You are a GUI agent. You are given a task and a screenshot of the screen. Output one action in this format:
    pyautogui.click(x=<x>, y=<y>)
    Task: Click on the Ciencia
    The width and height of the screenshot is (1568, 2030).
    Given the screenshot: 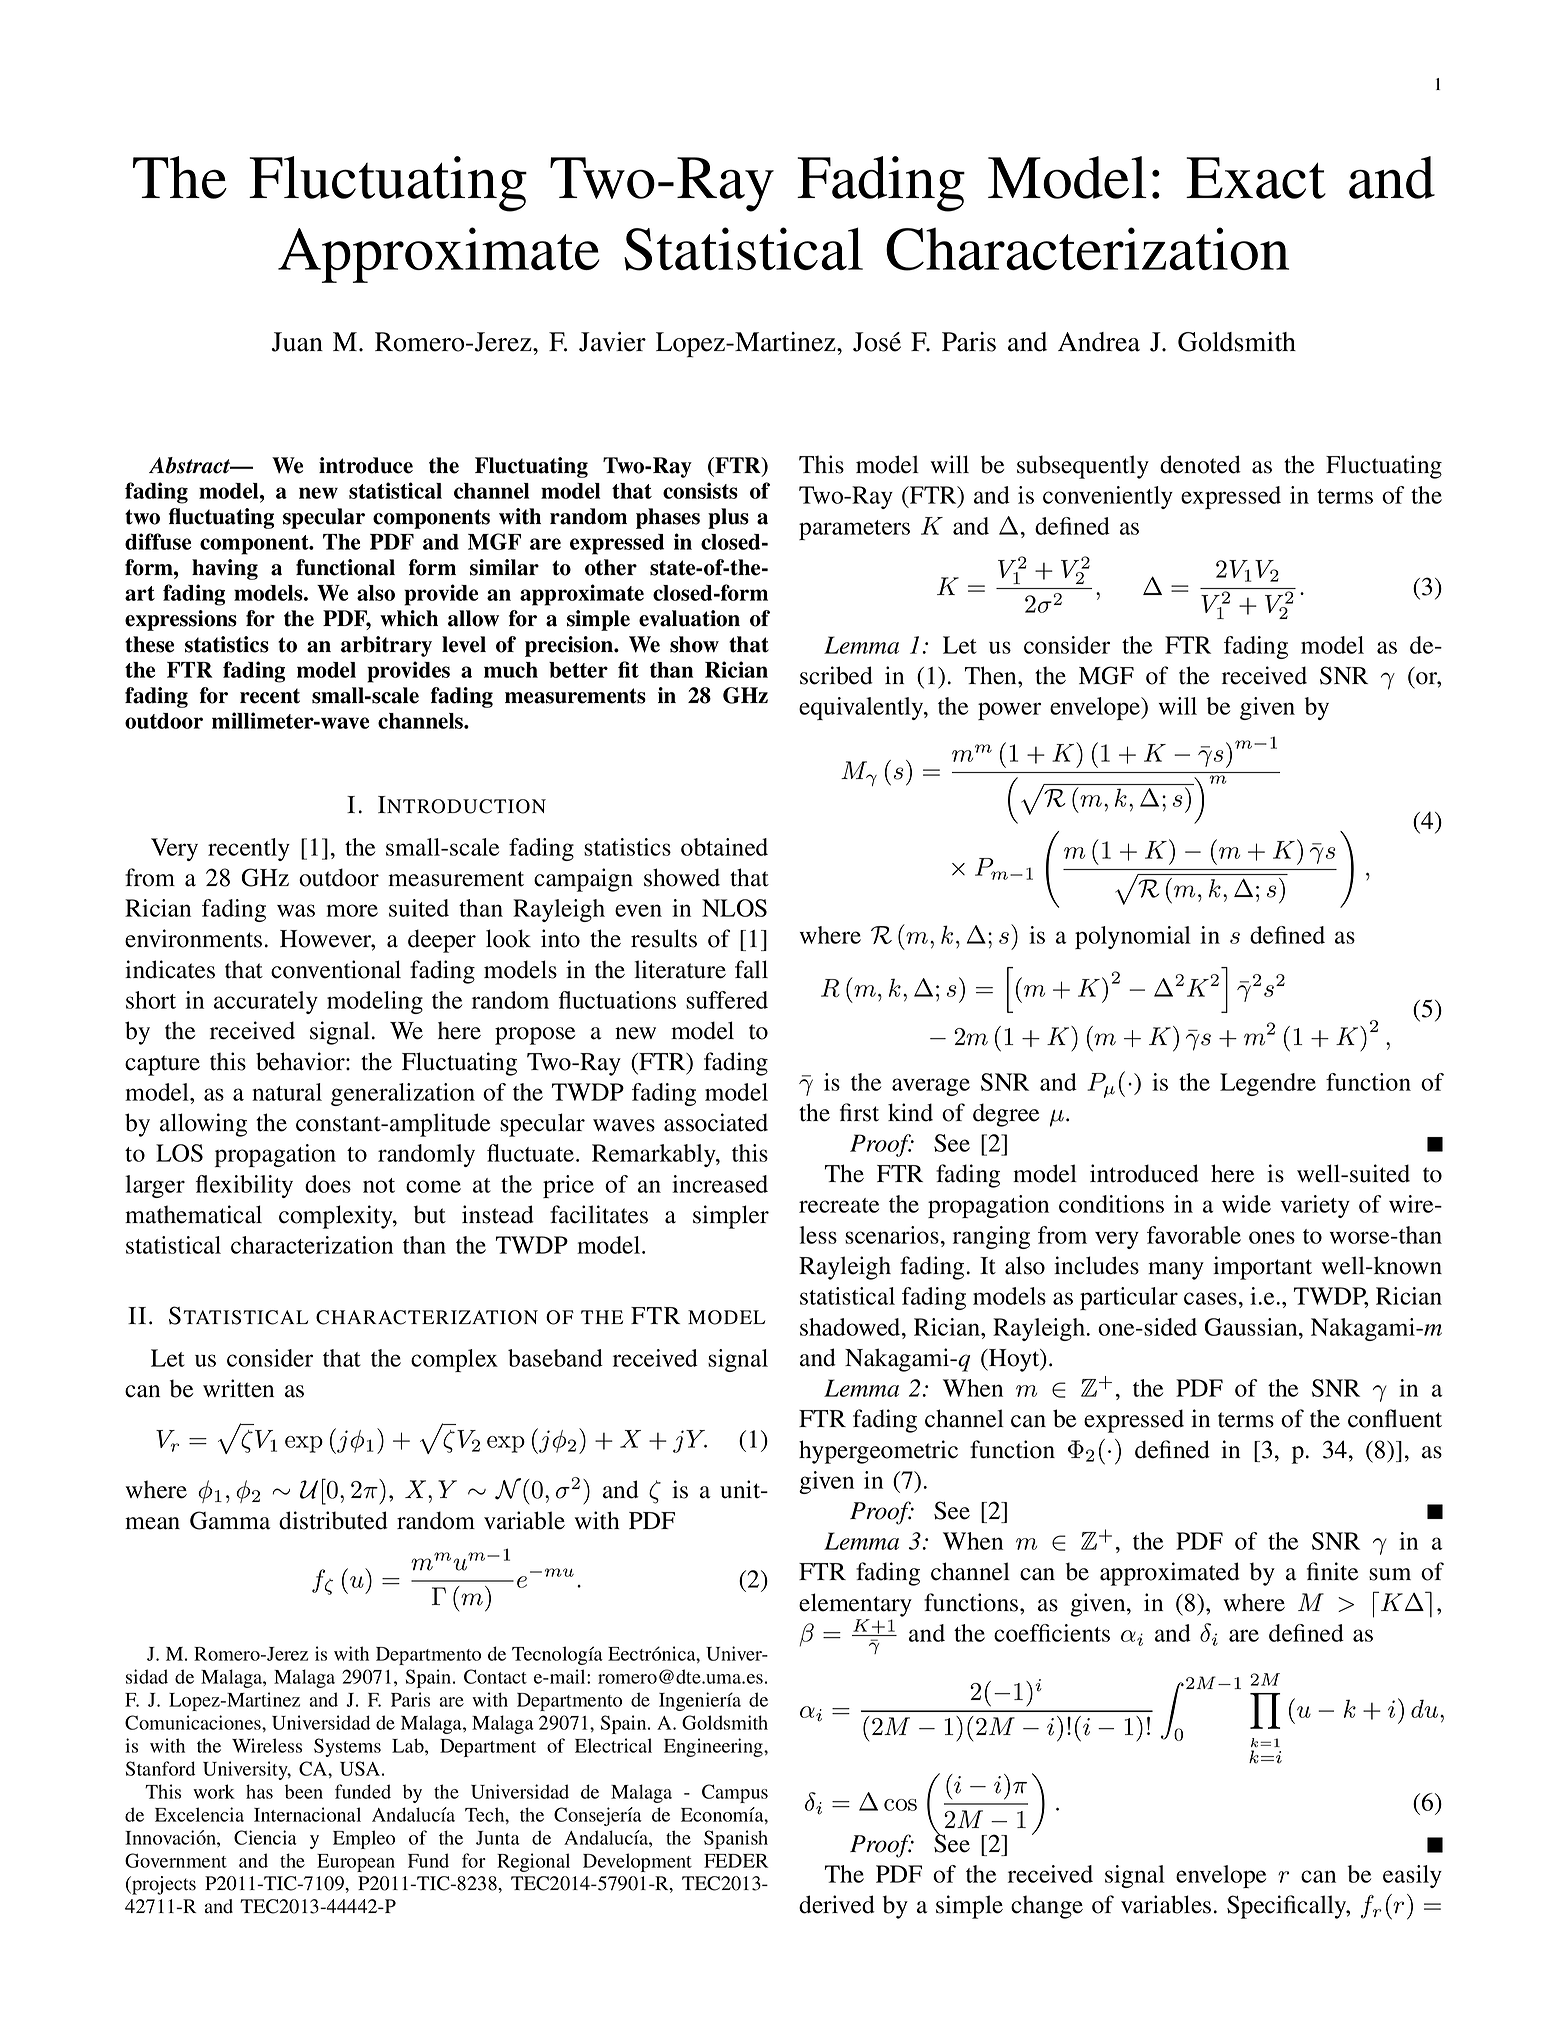 What is the action you would take?
    pyautogui.click(x=265, y=1837)
